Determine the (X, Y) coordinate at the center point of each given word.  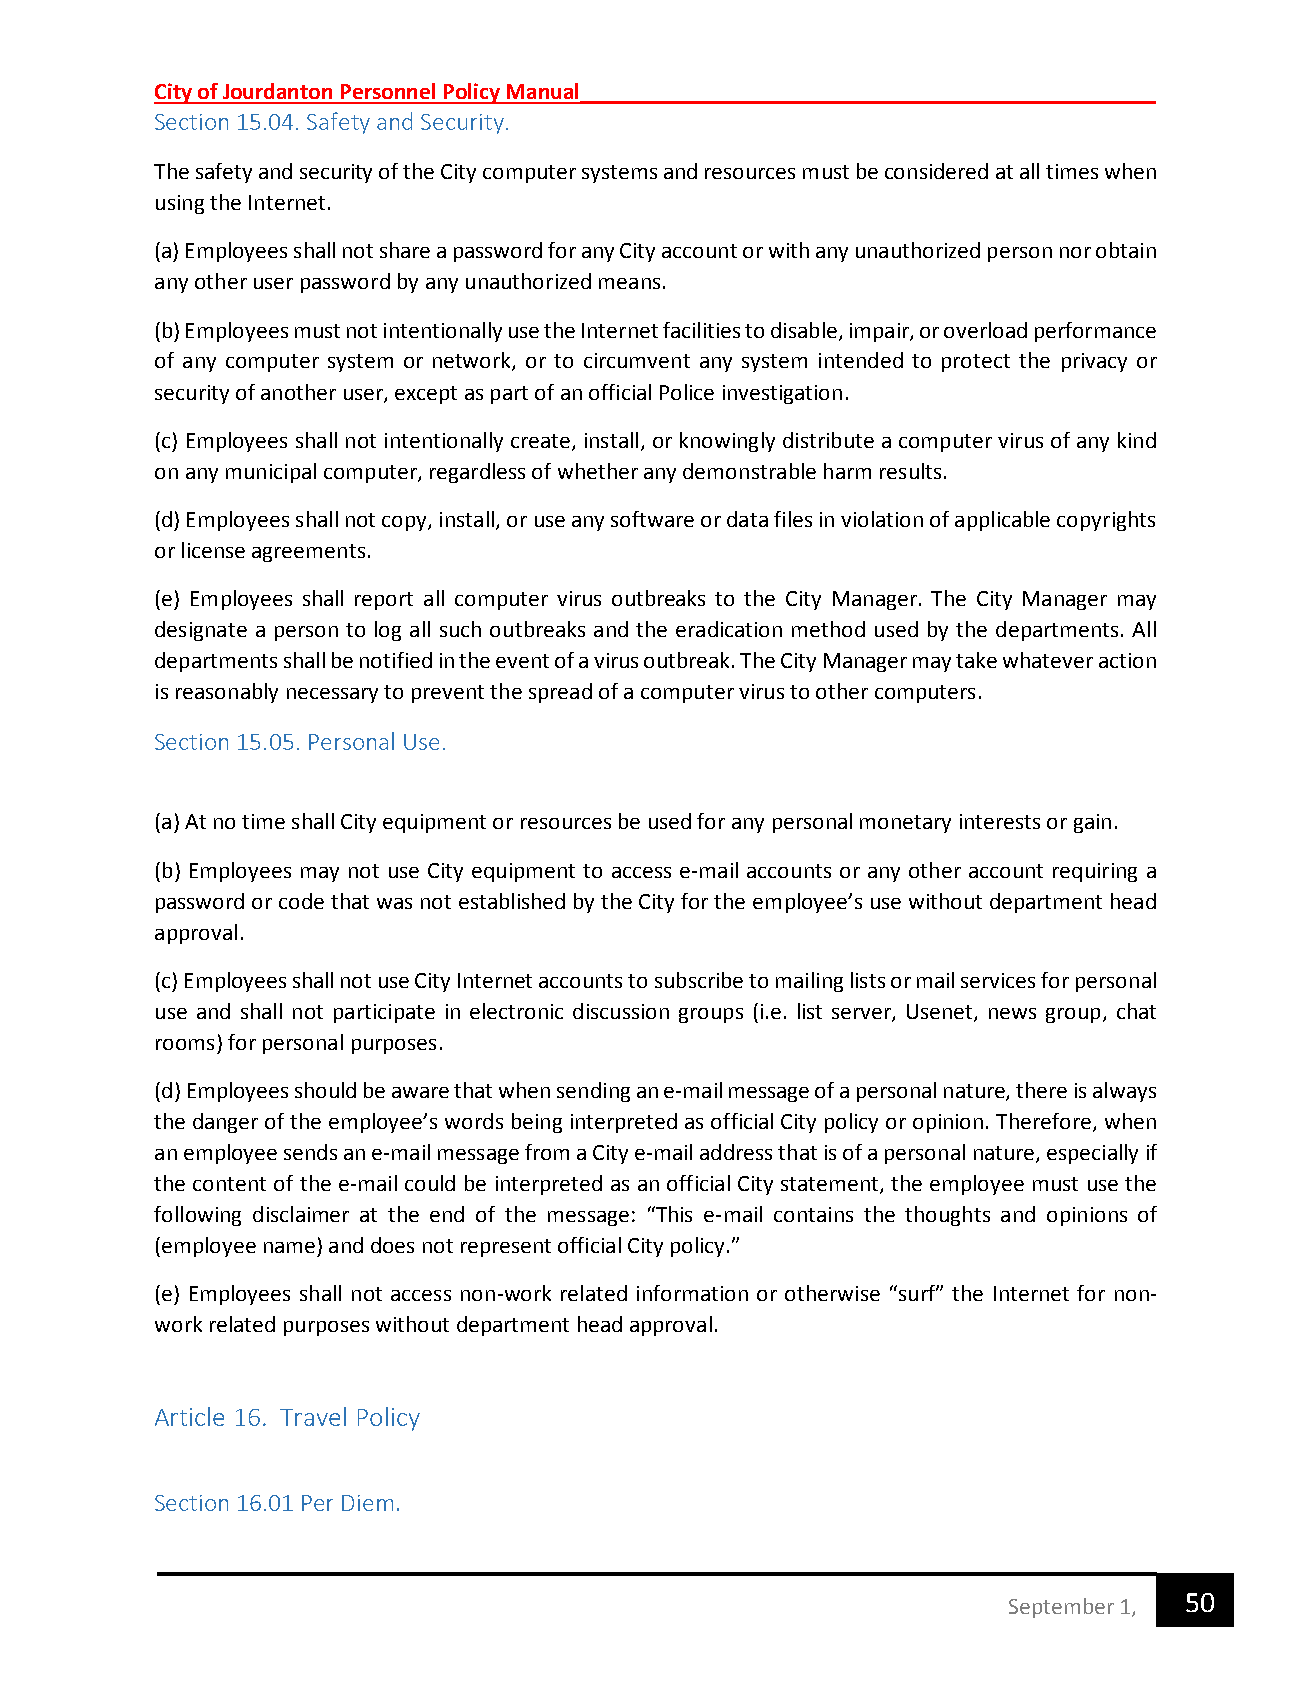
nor (1075, 252)
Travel (313, 1416)
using (180, 204)
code (301, 901)
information (692, 1293)
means (629, 283)
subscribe (699, 980)
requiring (1095, 872)
